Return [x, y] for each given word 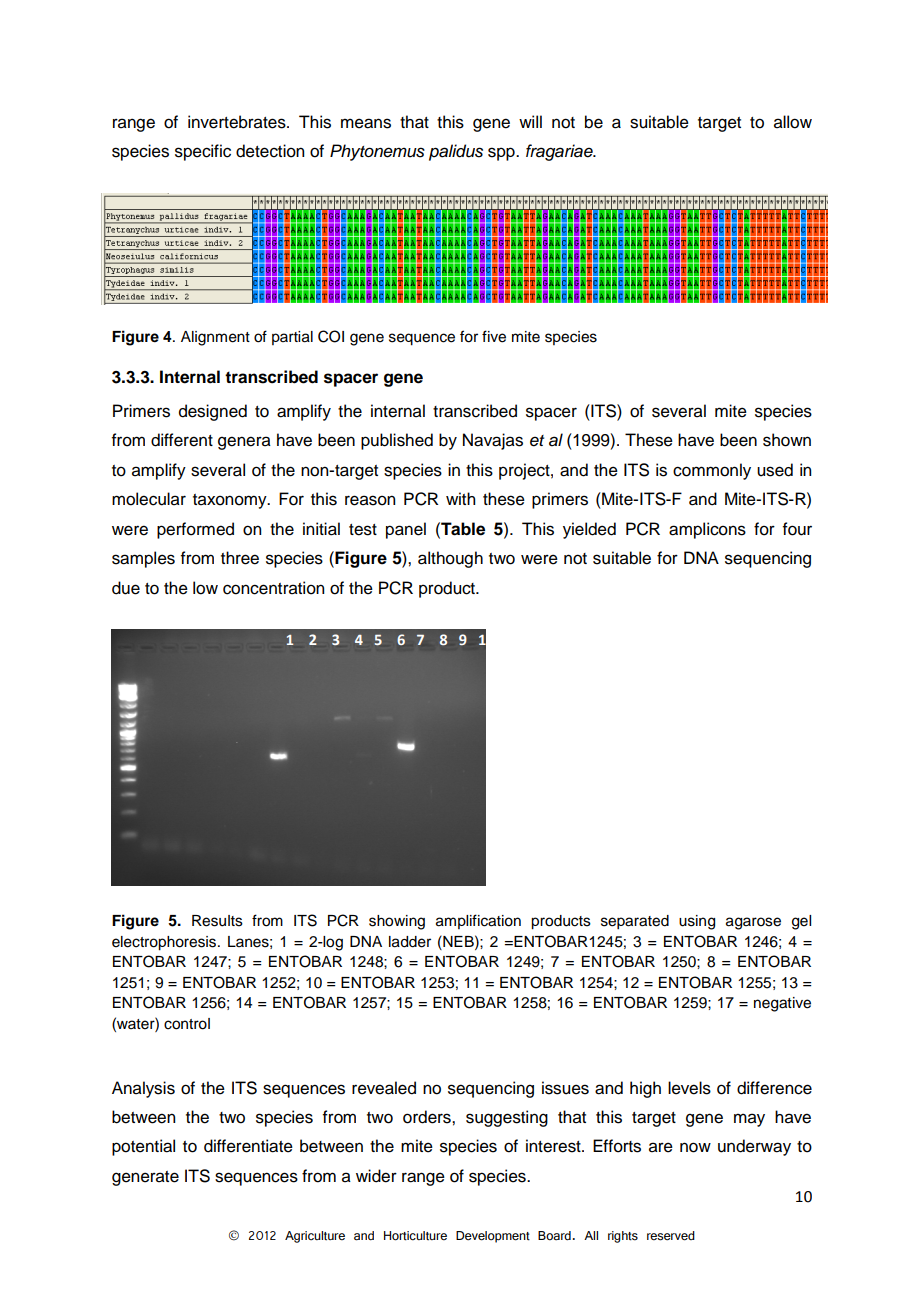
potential [143, 1147]
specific [203, 152]
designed [213, 412]
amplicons [707, 530]
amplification [478, 921]
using [697, 922]
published [397, 441]
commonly [712, 471]
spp [502, 154]
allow [793, 122]
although [450, 559]
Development [493, 1237]
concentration [273, 588]
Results [217, 921]
